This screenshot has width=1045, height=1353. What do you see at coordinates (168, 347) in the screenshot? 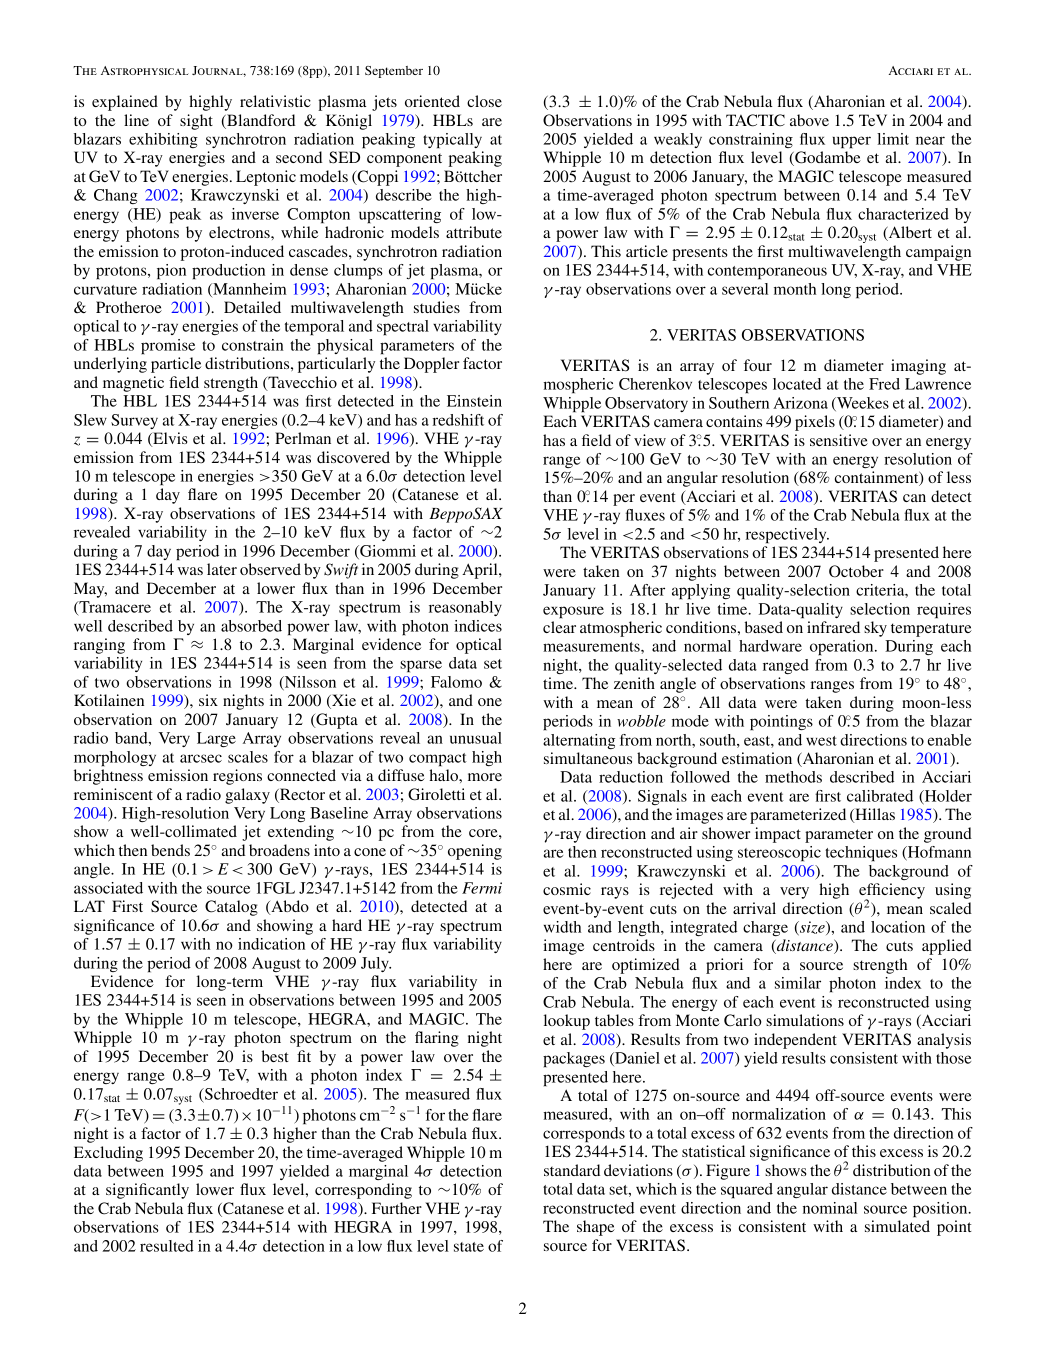
I see `promise` at bounding box center [168, 347].
